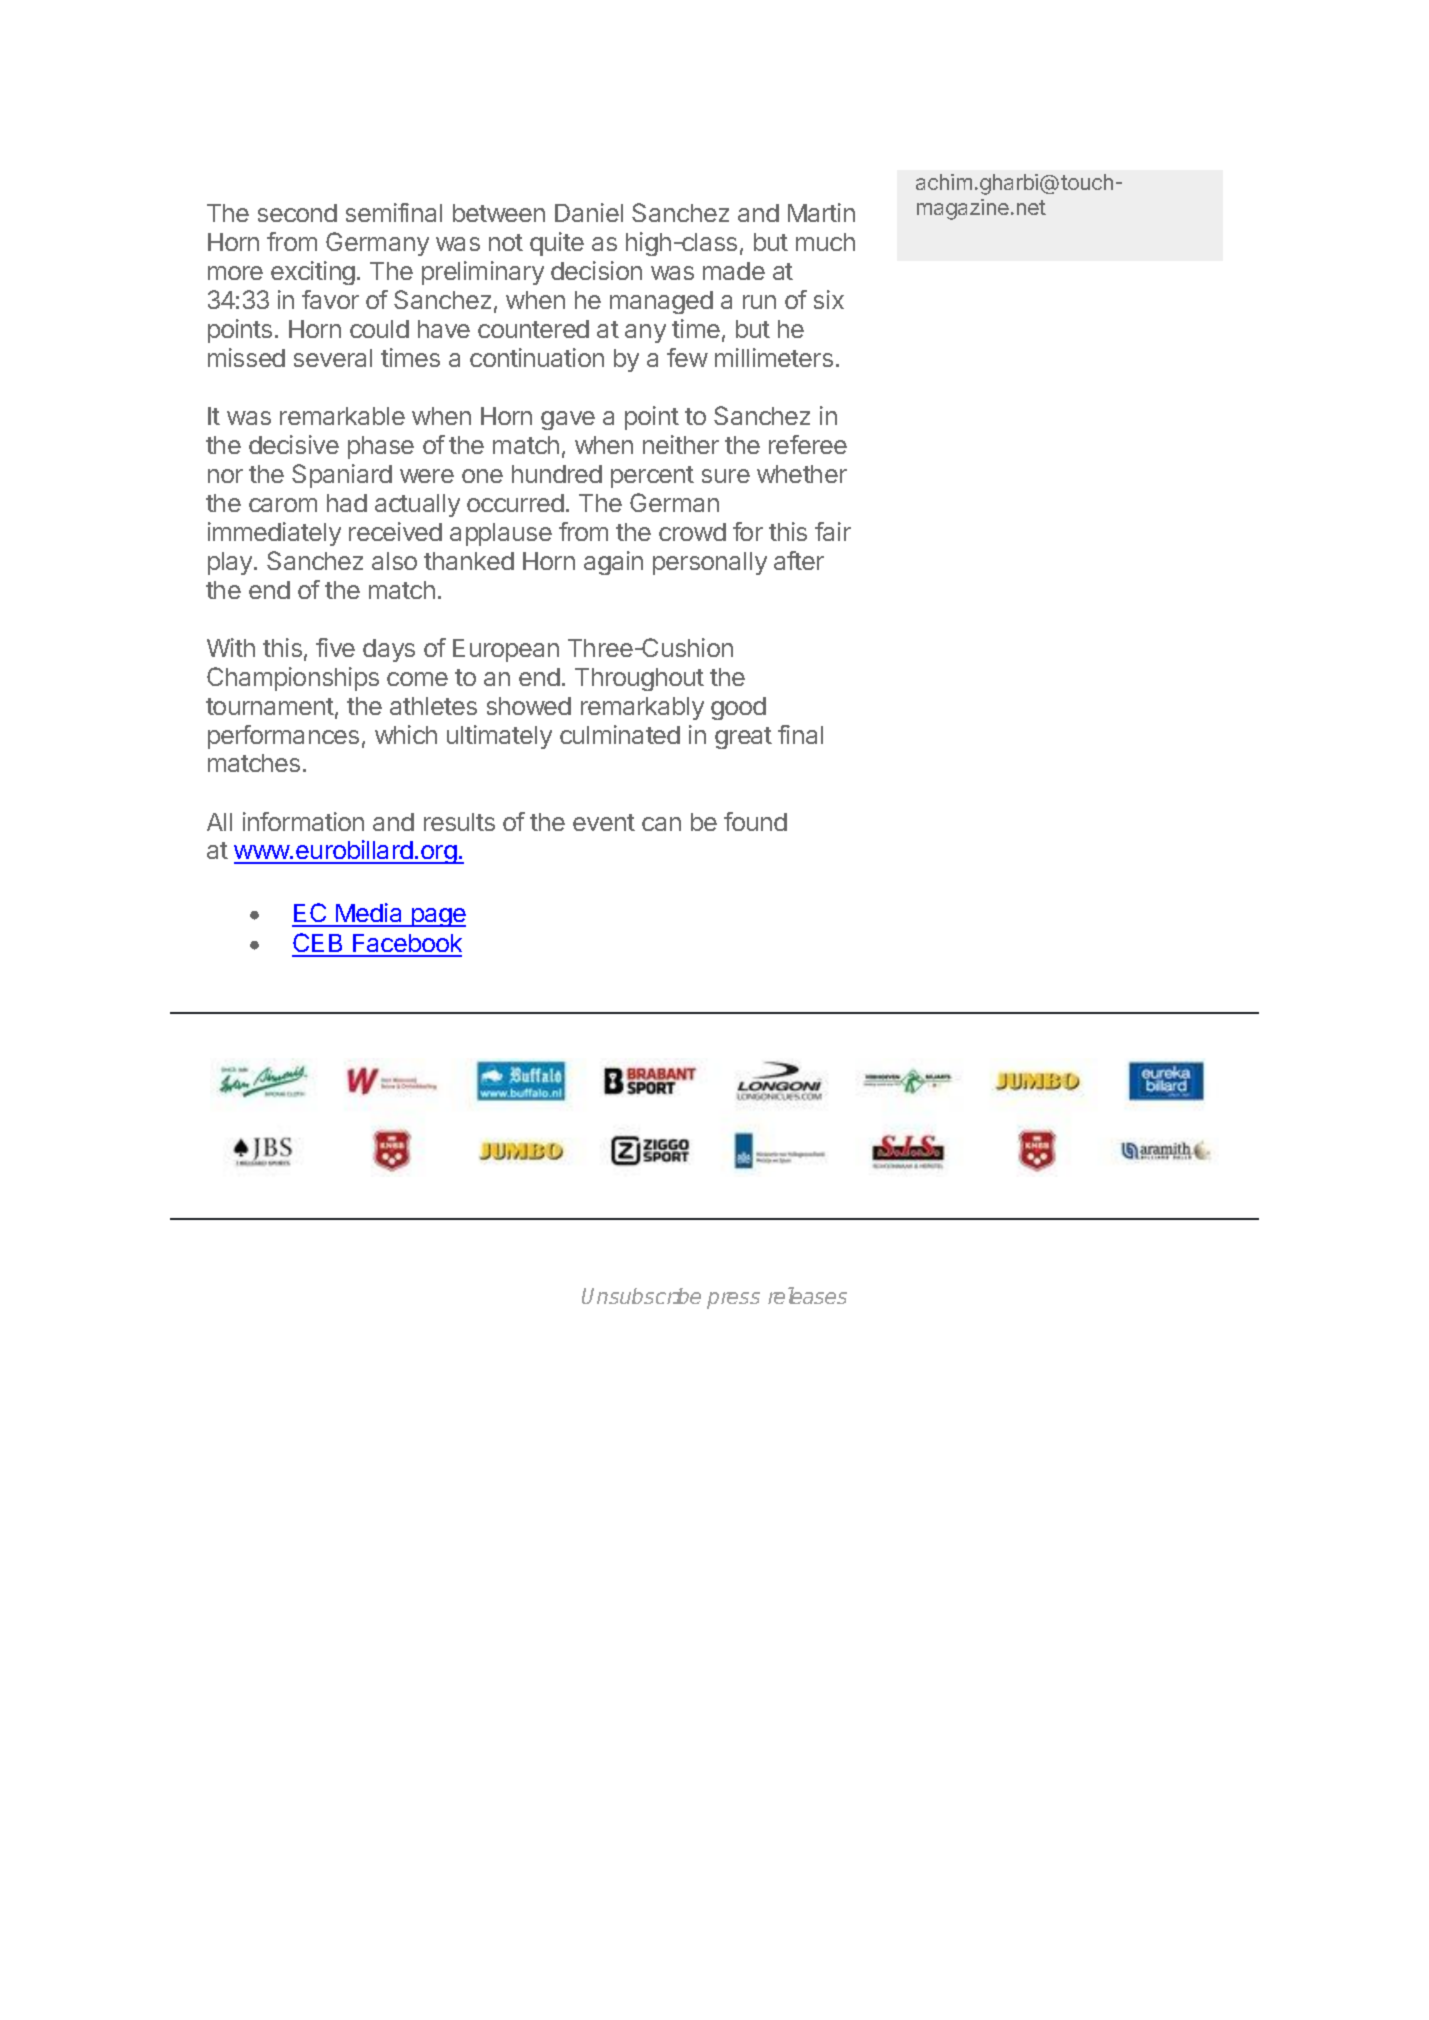 Image resolution: width=1429 pixels, height=2020 pixels. Describe the element at coordinates (506, 242) in the screenshot. I see `not` at that location.
